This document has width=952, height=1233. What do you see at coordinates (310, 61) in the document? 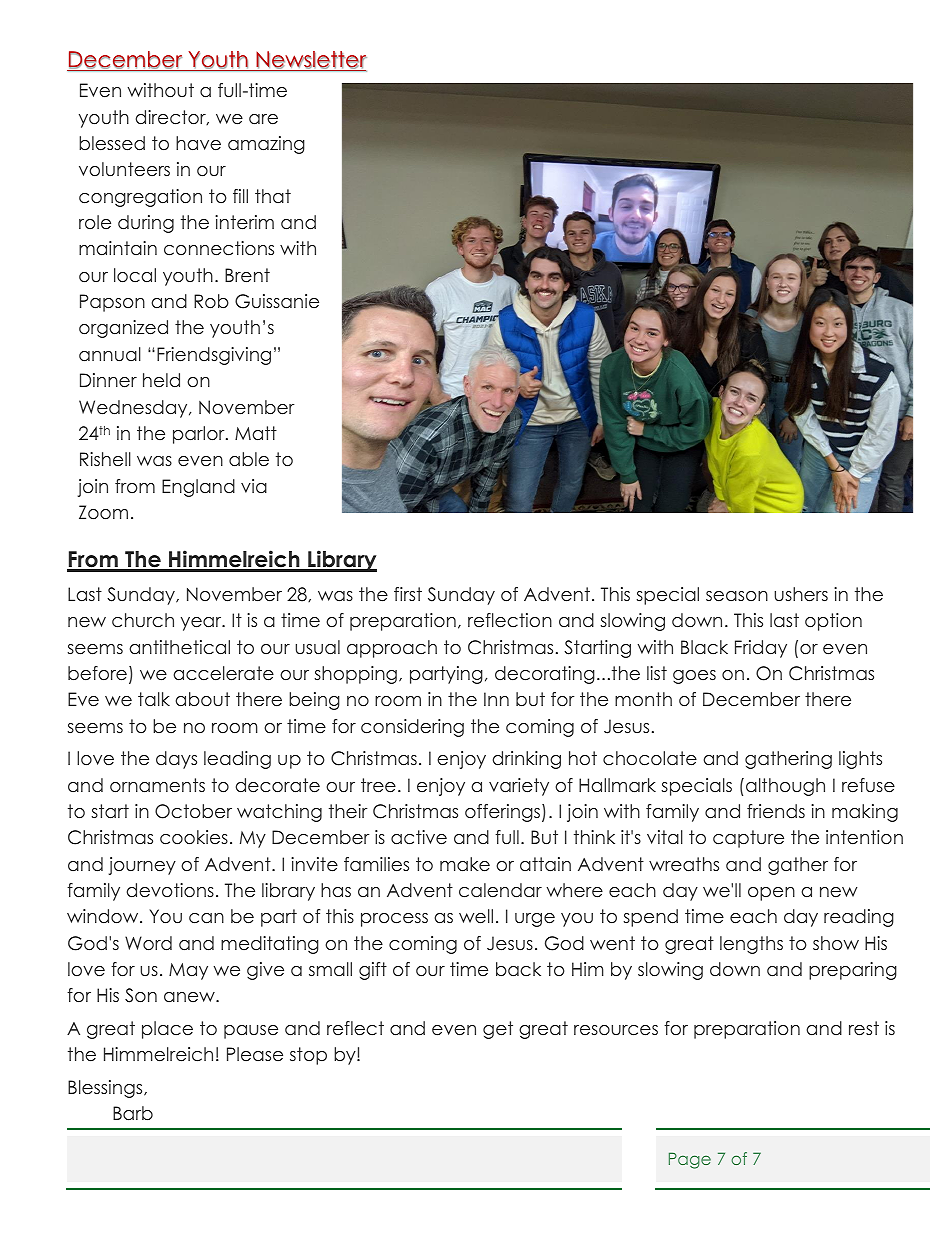
I see `Newsletter` at bounding box center [310, 61].
